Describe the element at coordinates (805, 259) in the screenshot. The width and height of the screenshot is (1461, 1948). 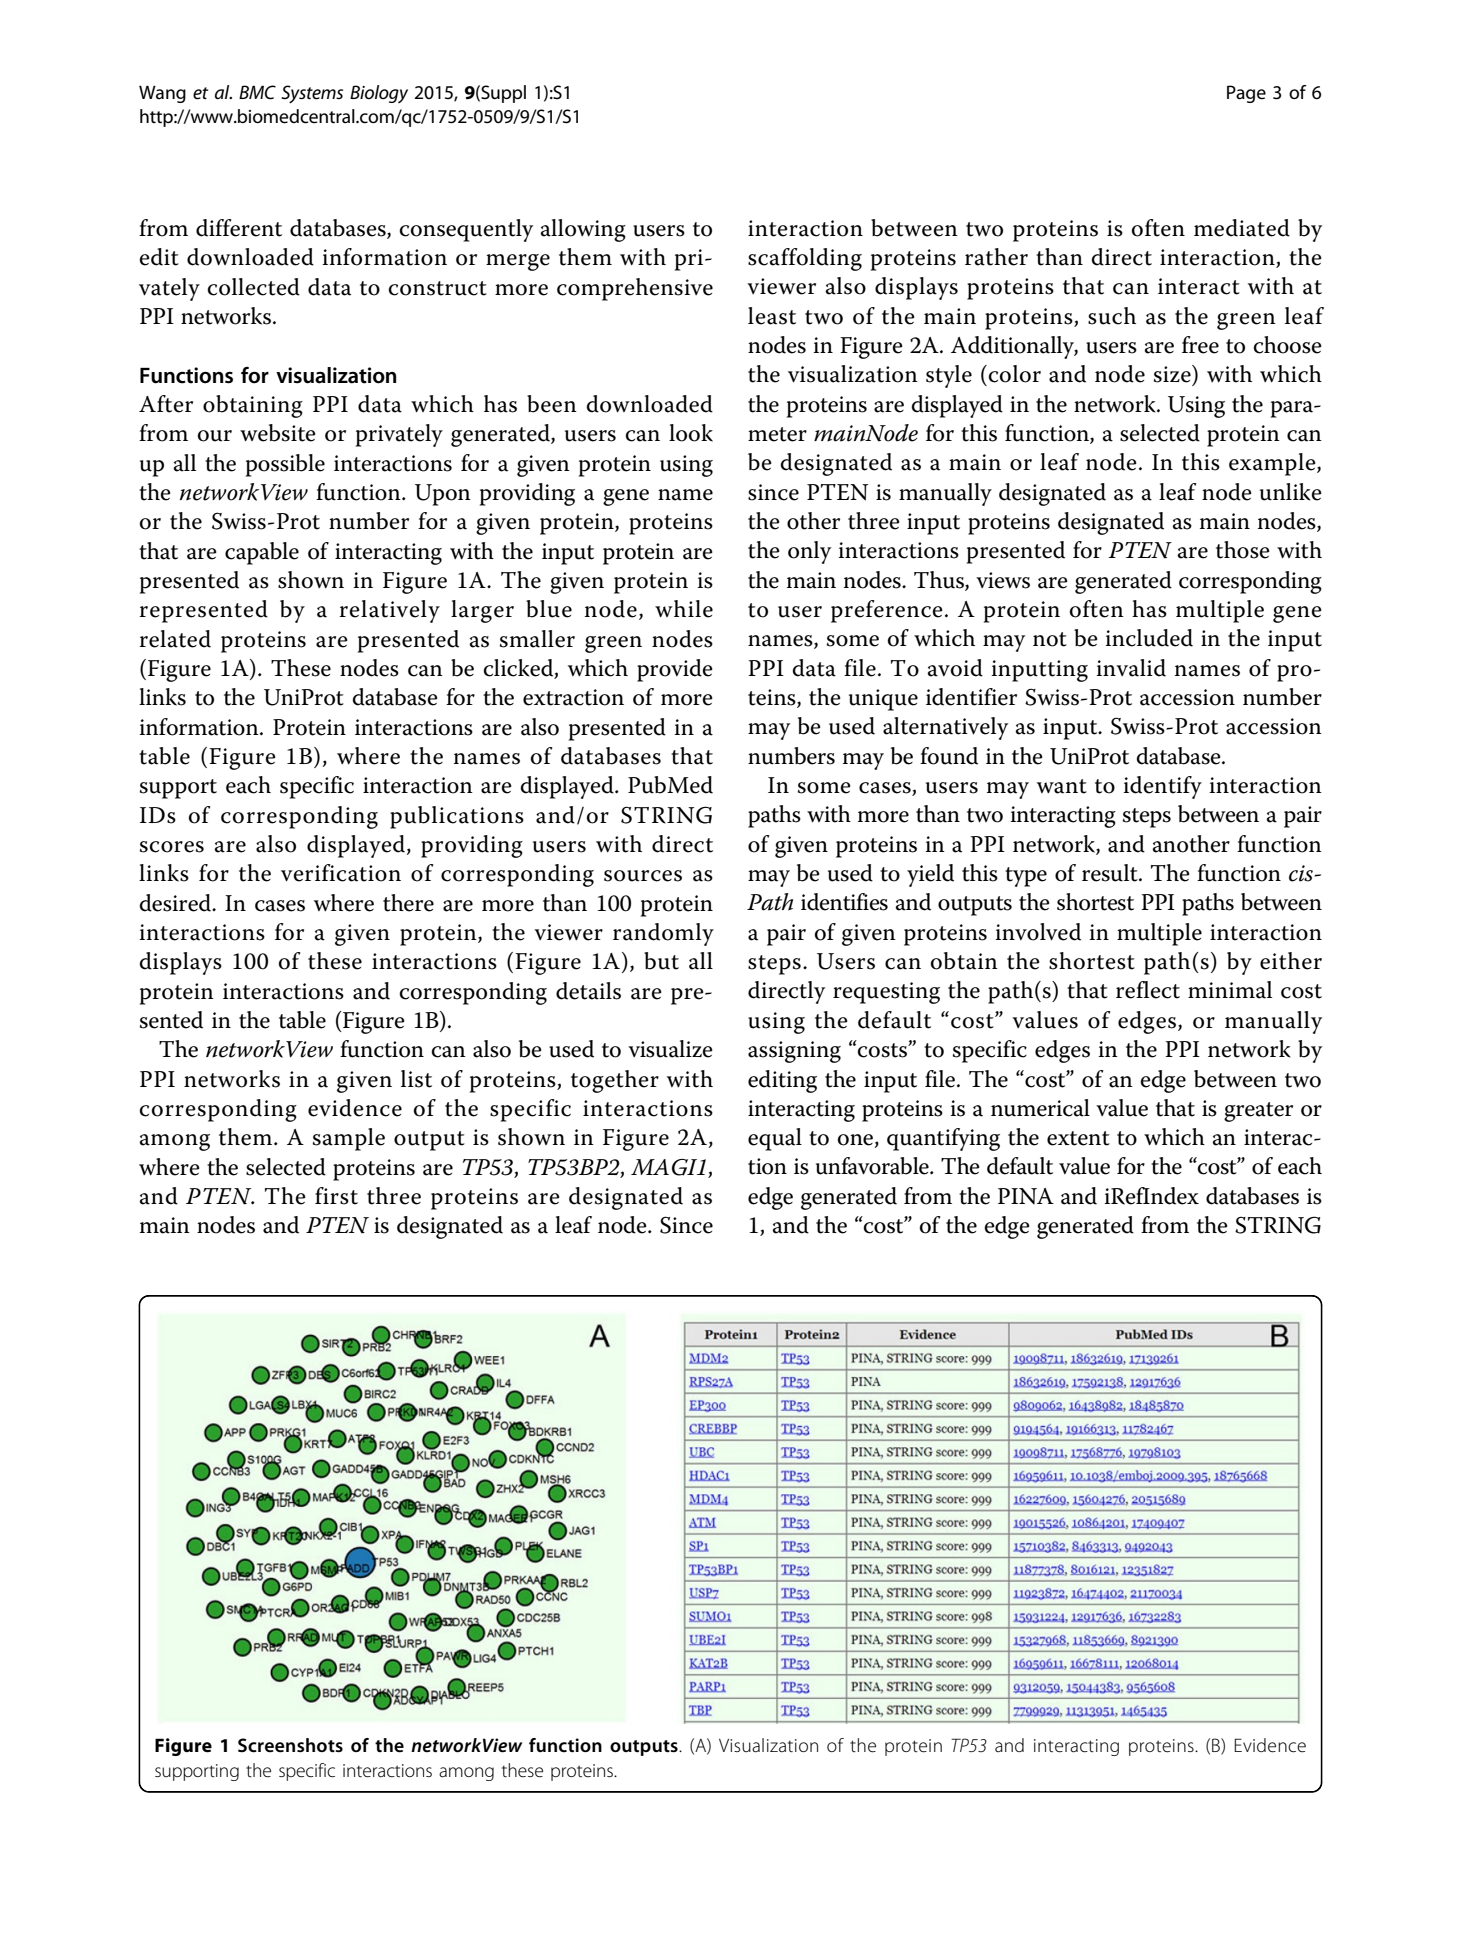
I see `scaffolding` at that location.
